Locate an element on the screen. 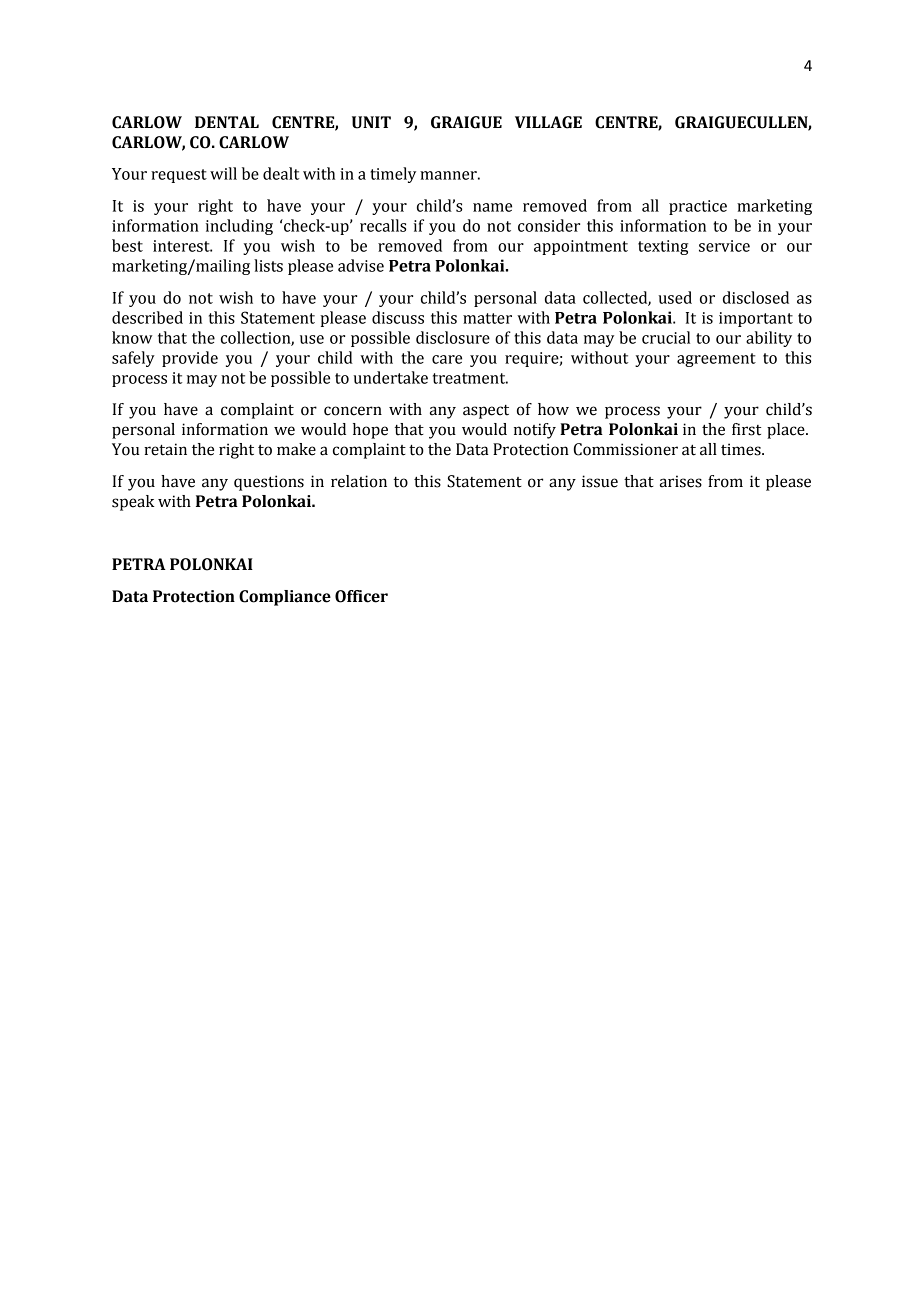  lists is located at coordinates (268, 265).
